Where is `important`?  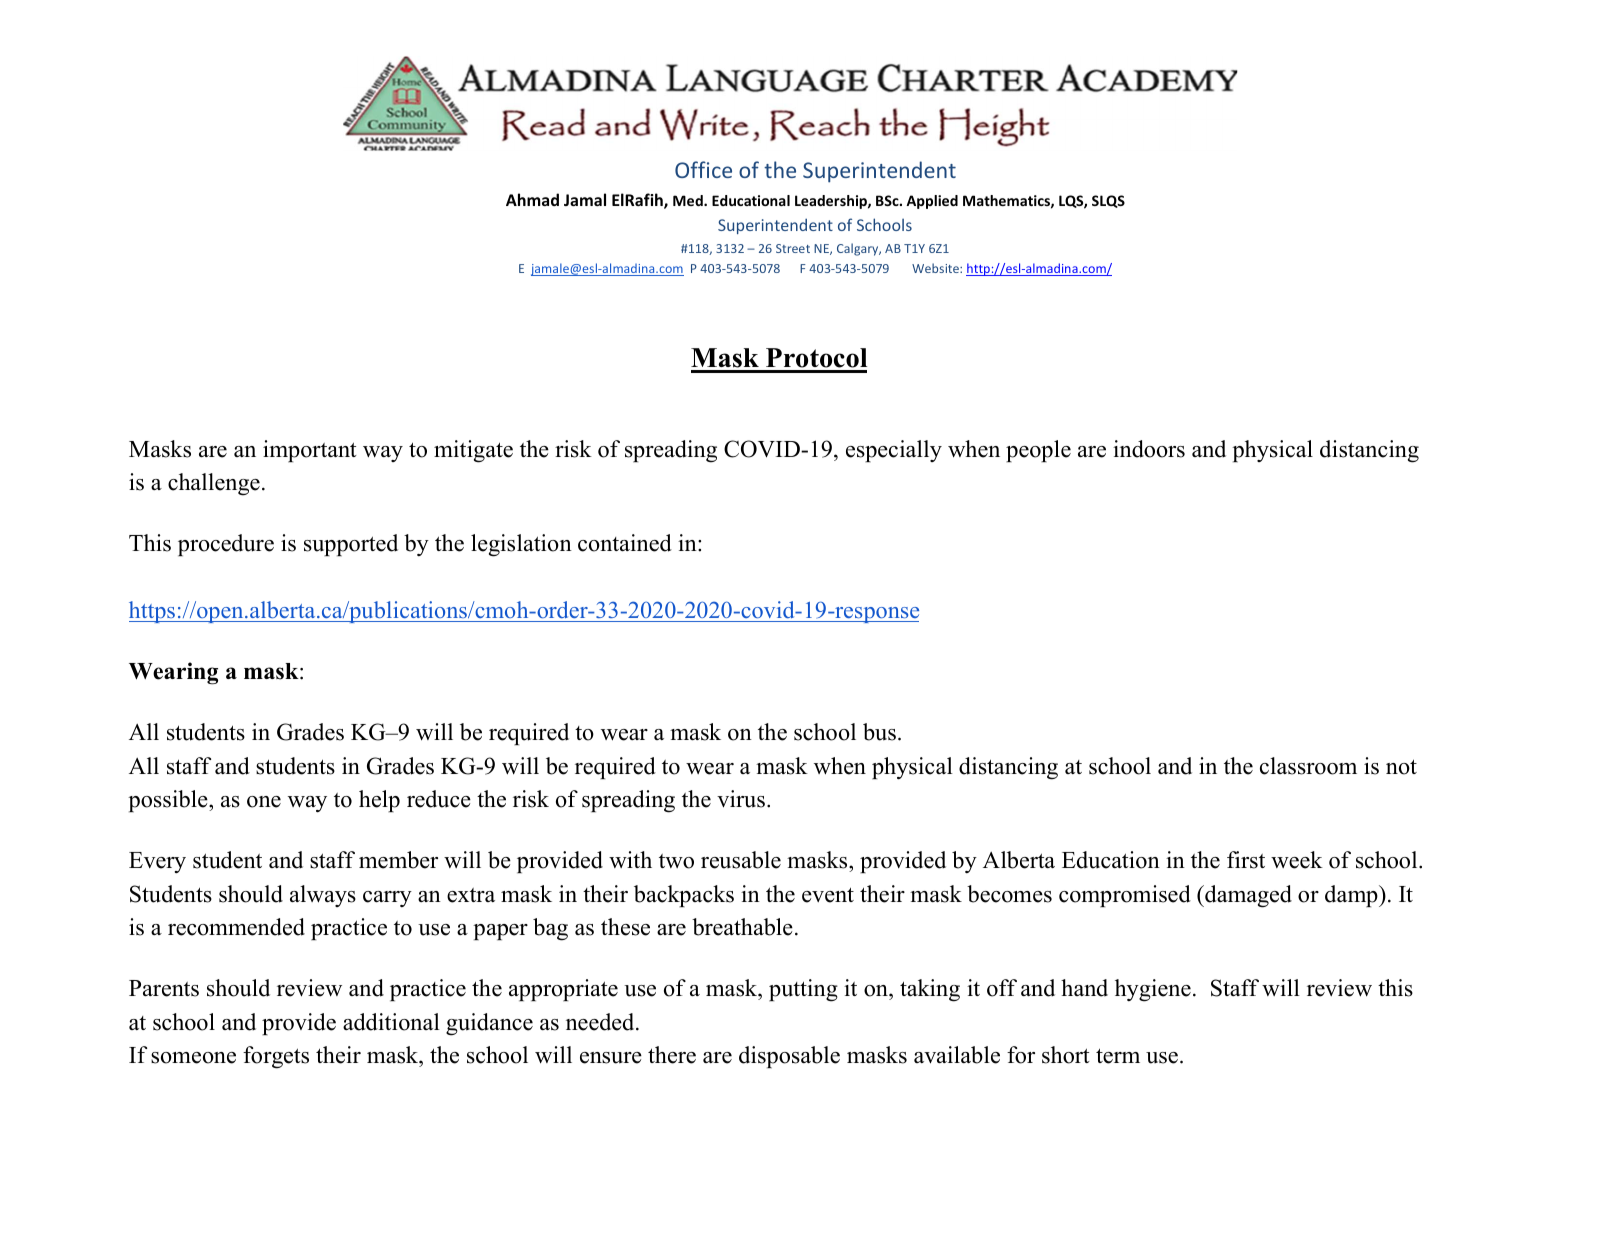 important is located at coordinates (310, 451).
